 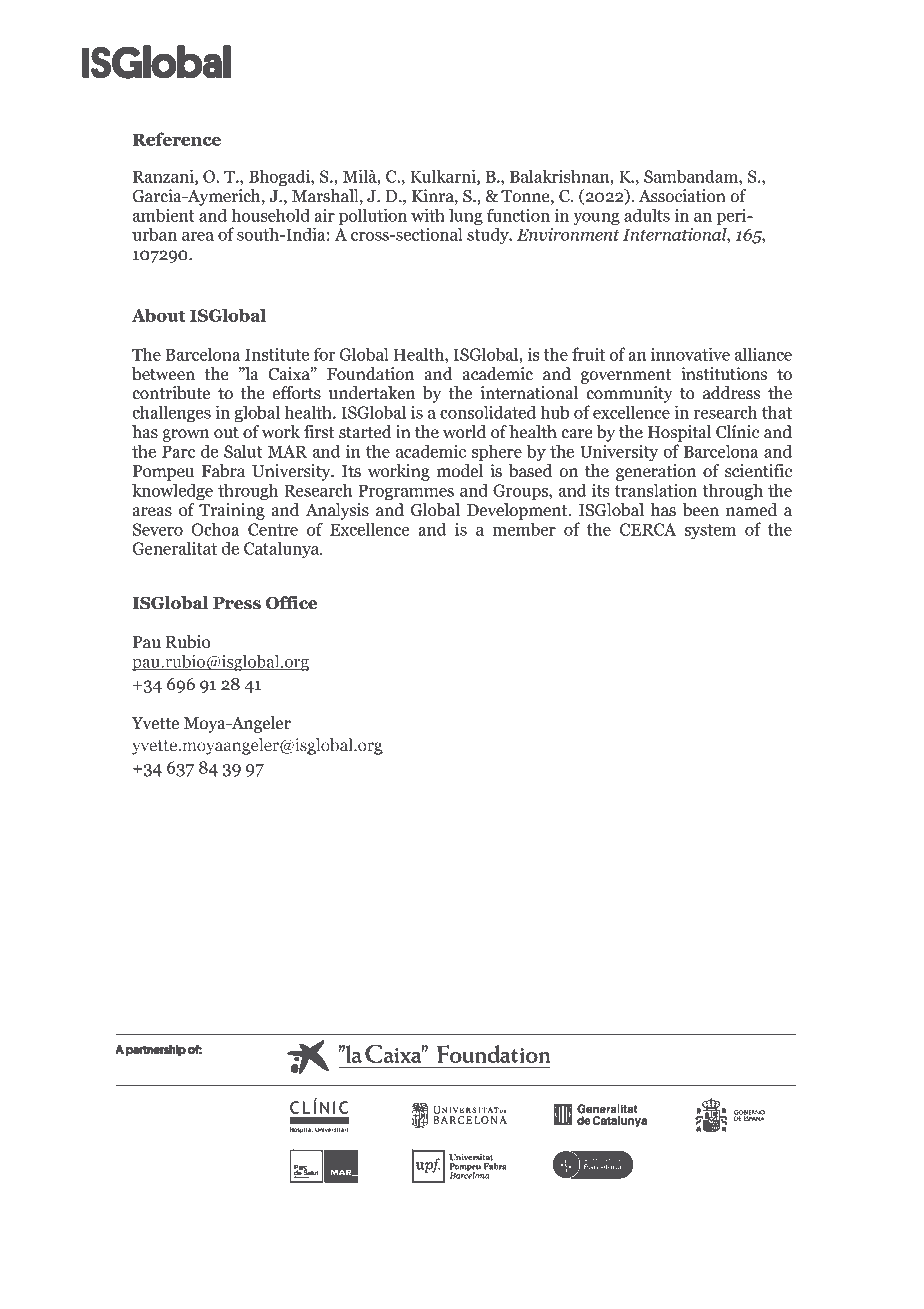 I want to click on system, so click(x=710, y=532).
